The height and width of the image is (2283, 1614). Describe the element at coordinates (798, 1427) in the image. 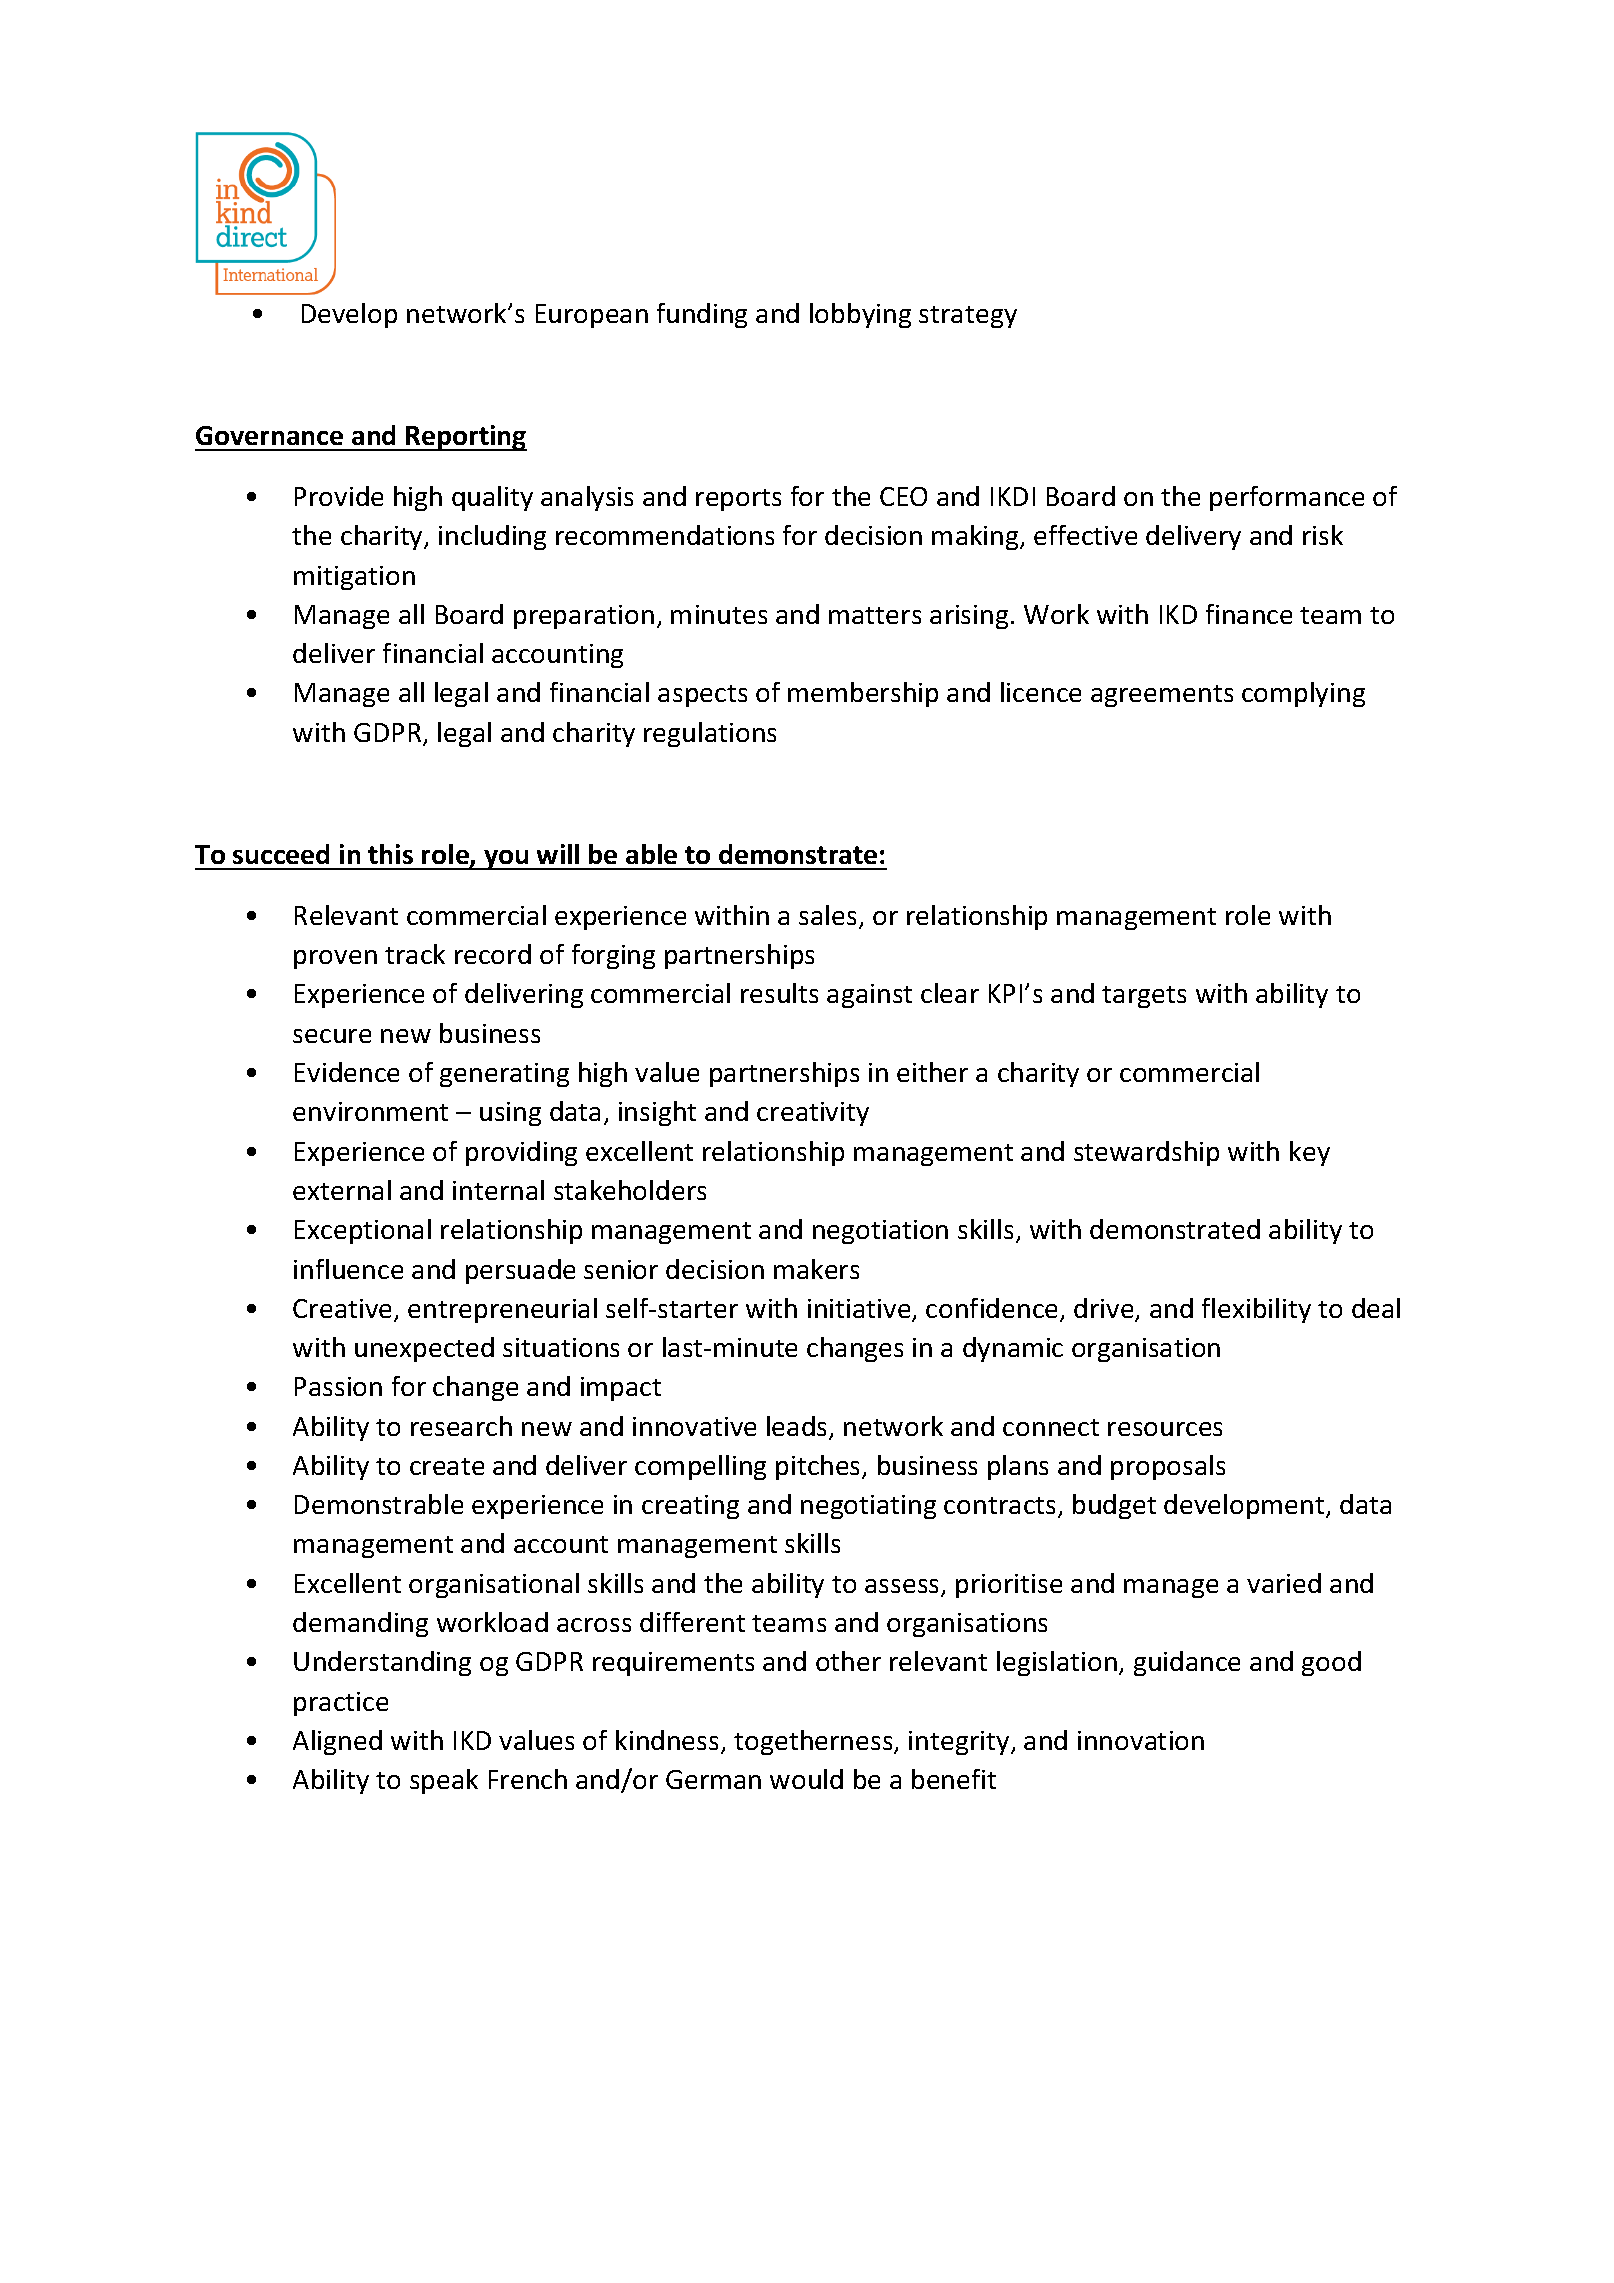

I see `leads` at that location.
